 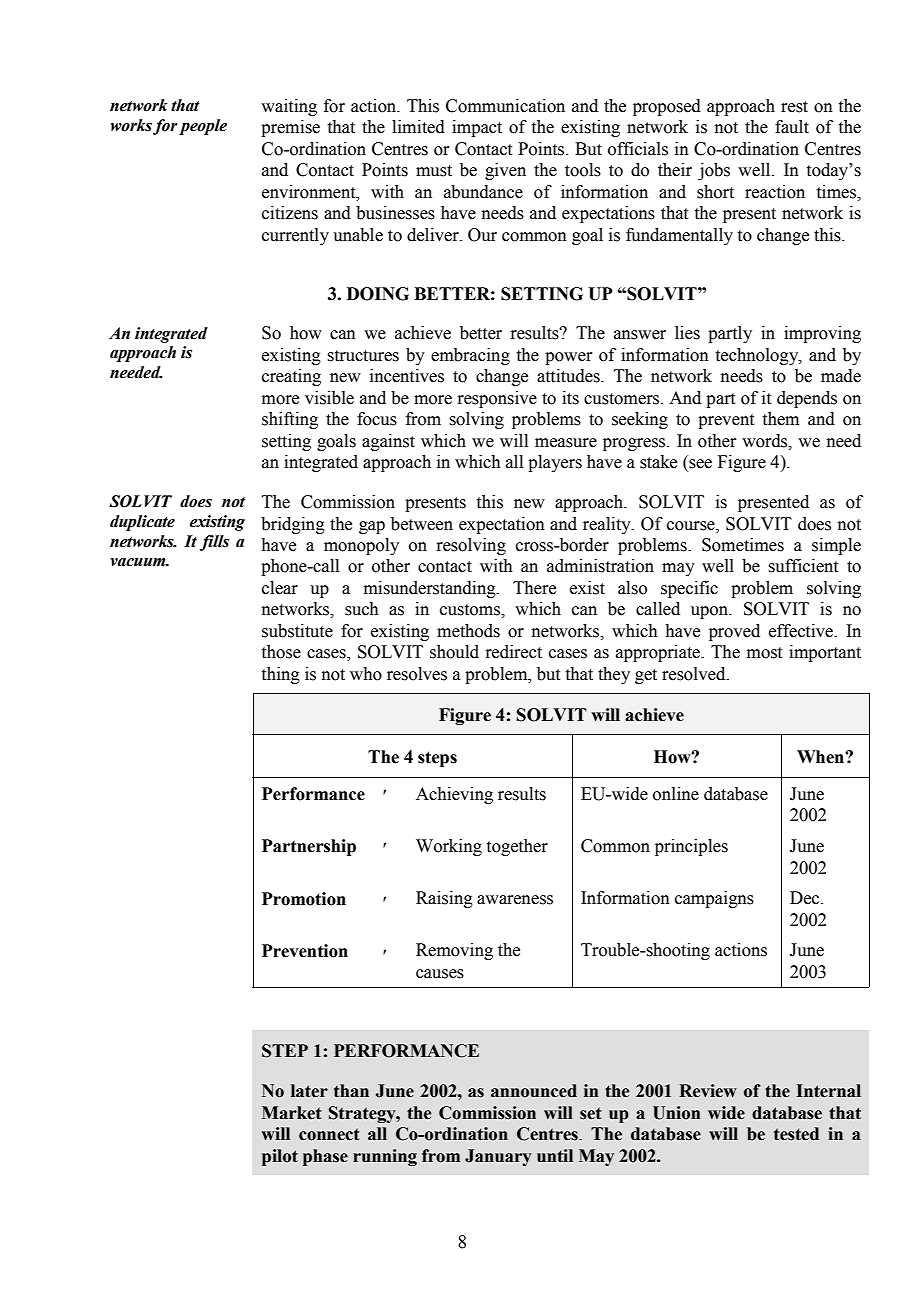 I want to click on campaigns, so click(x=714, y=899).
